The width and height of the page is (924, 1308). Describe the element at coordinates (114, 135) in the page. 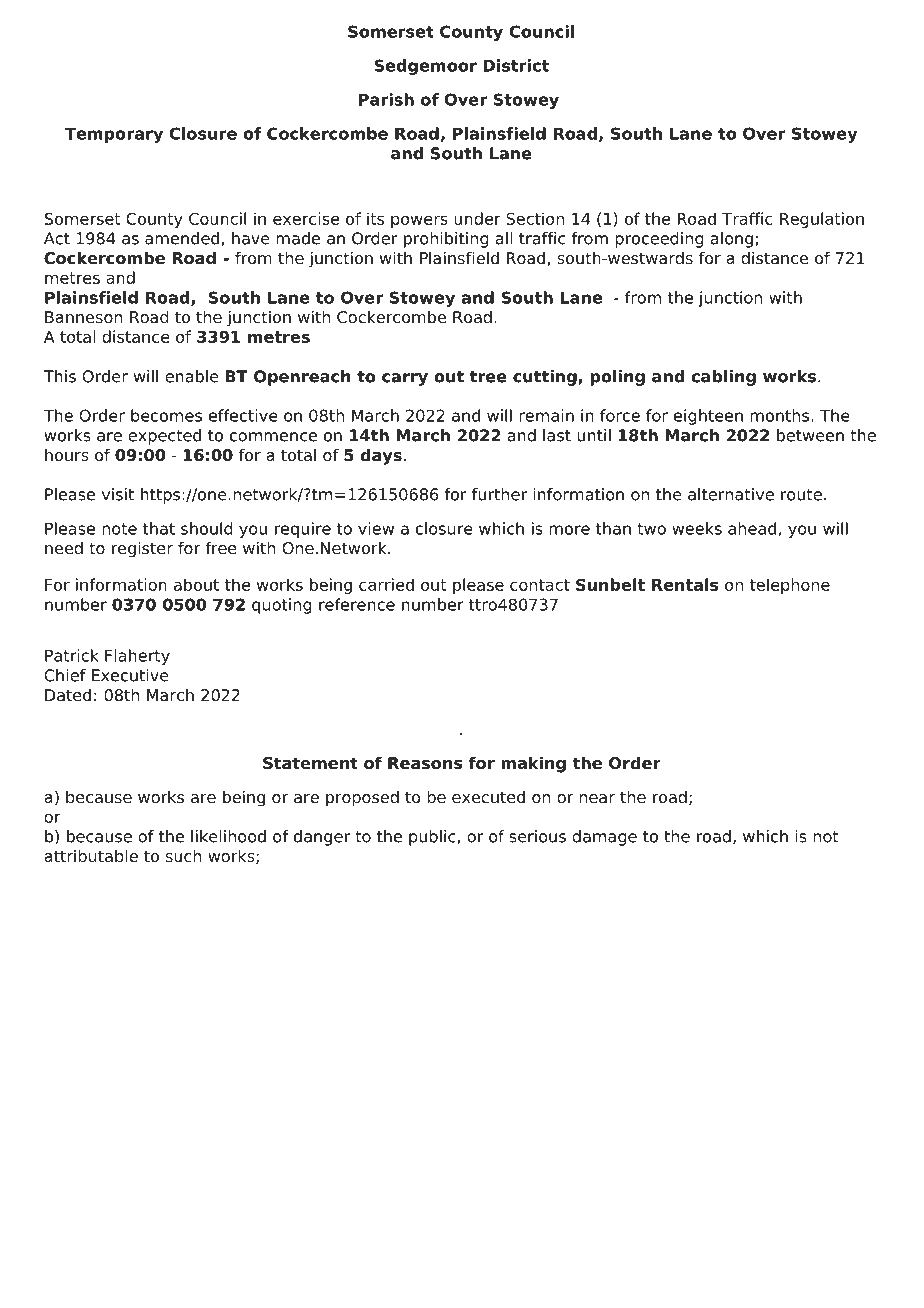

I see `Temporary` at that location.
